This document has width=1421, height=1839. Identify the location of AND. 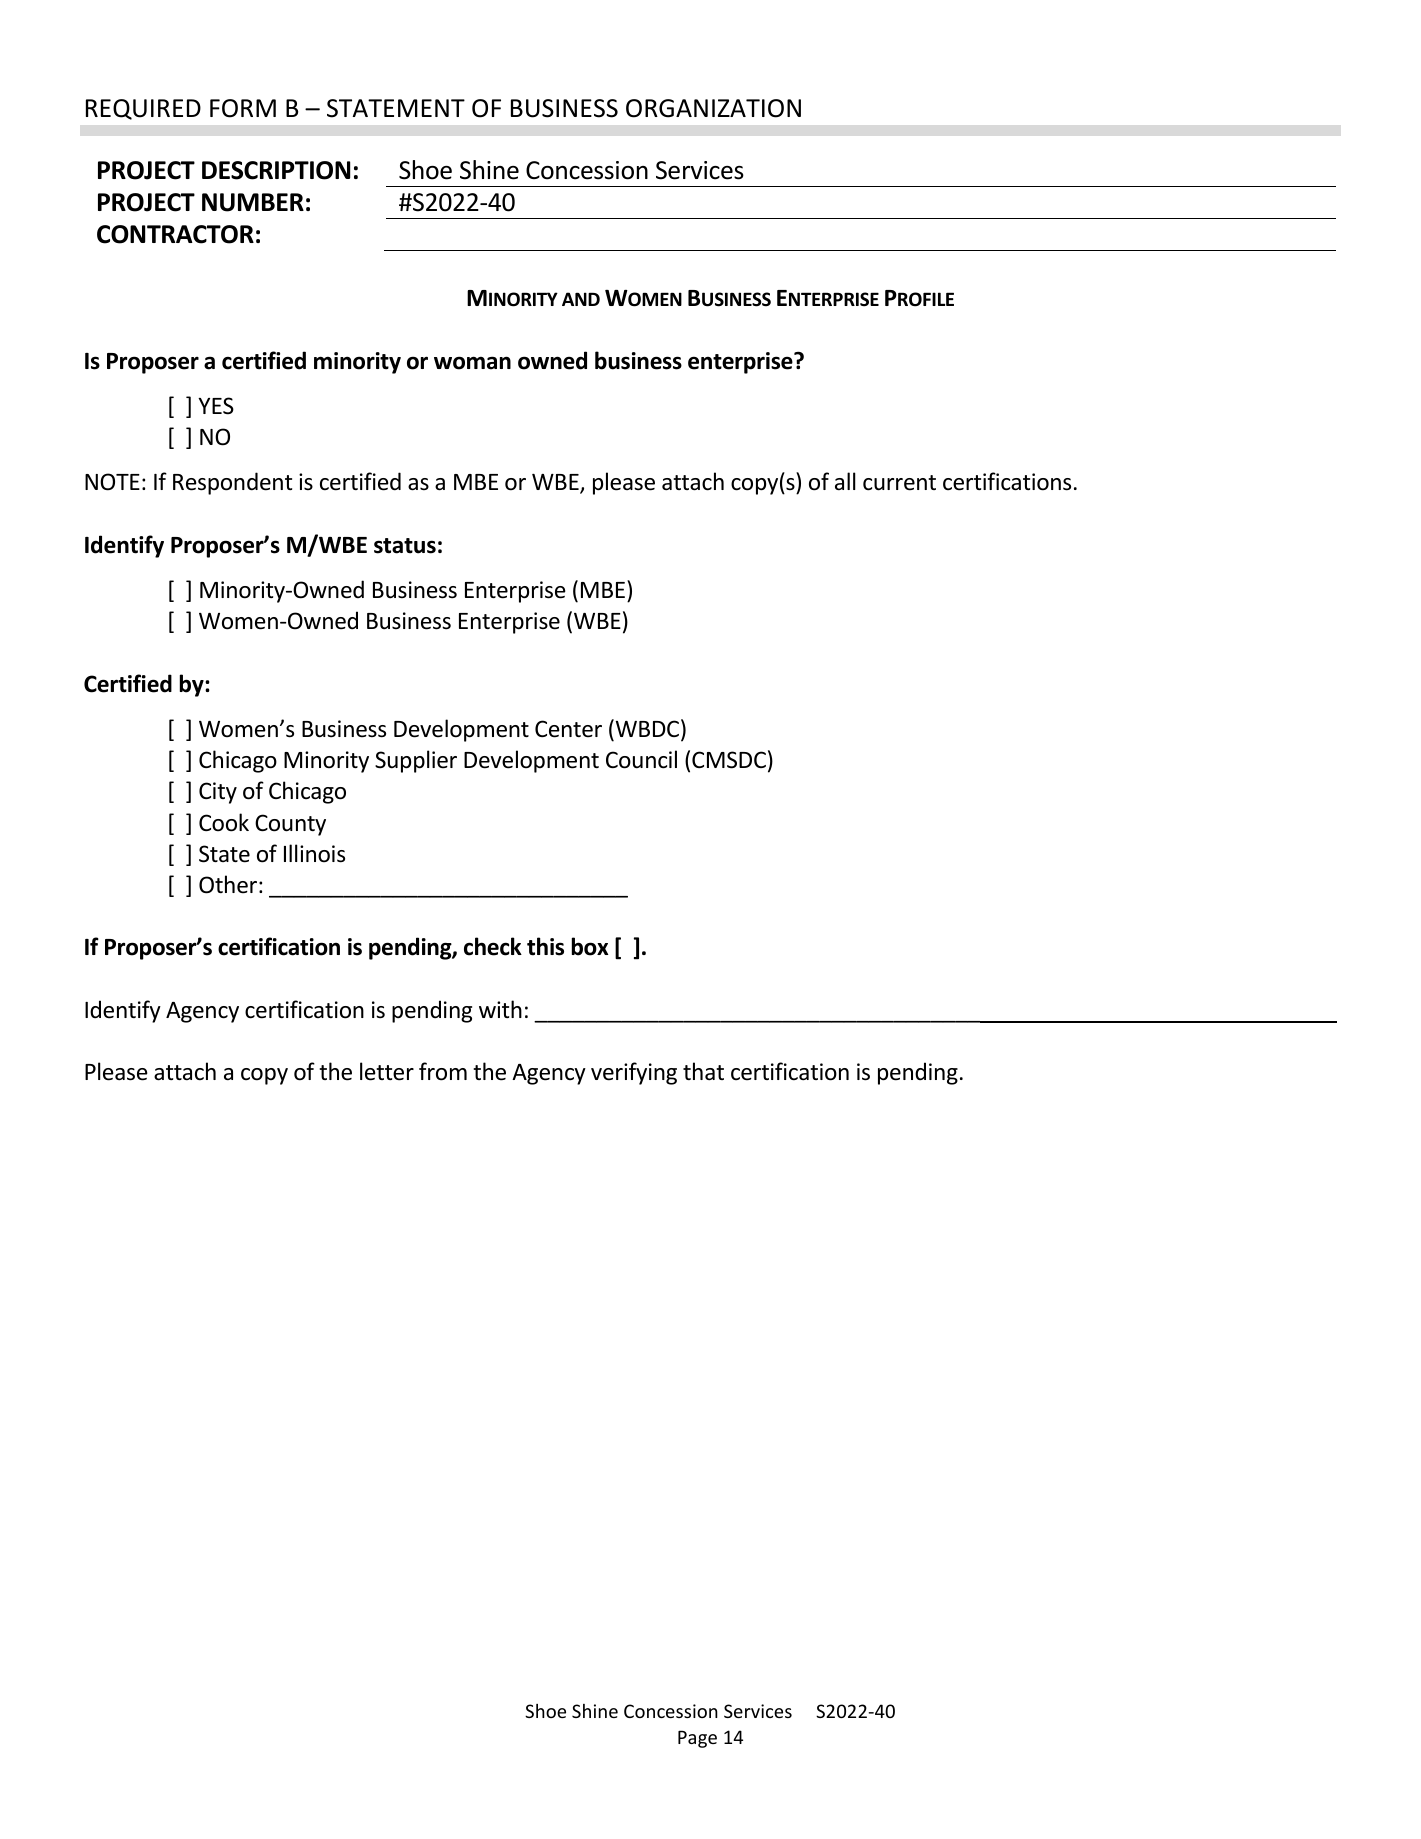
(581, 299).
